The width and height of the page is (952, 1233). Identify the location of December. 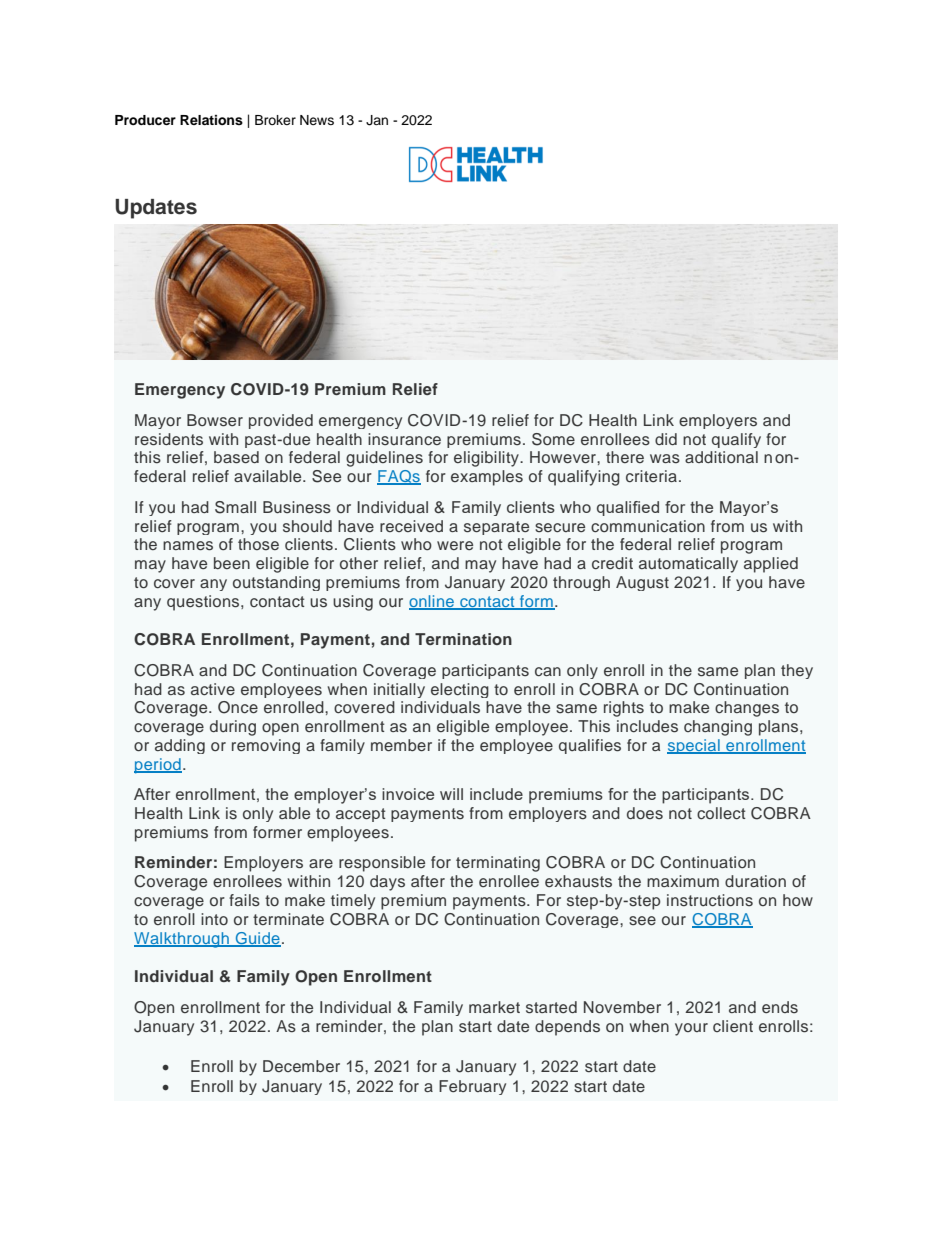
(301, 1066).
